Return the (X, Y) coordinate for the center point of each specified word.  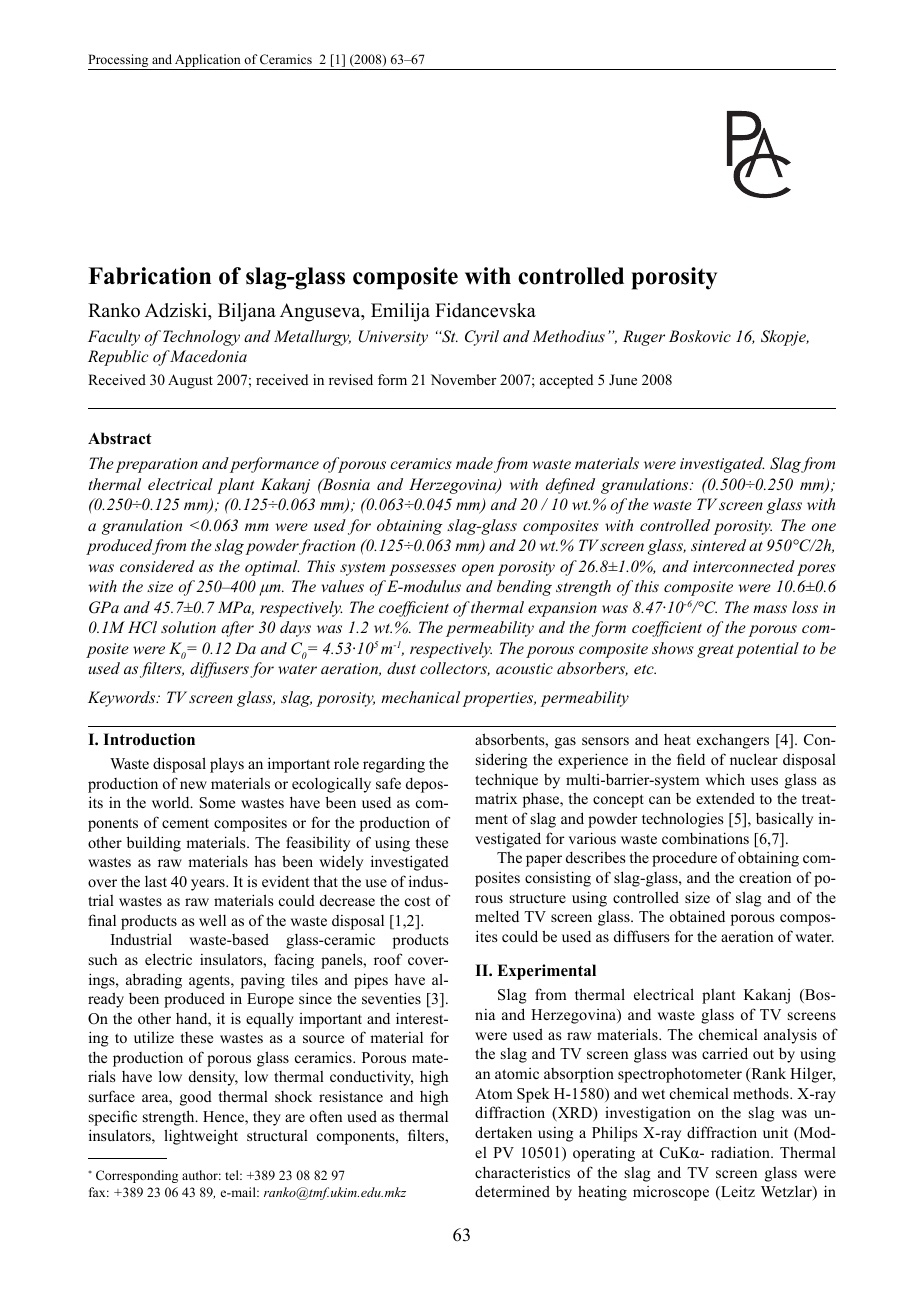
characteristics (522, 1172)
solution (188, 627)
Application (208, 62)
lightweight (201, 1137)
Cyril (482, 338)
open (478, 570)
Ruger (644, 338)
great (715, 651)
